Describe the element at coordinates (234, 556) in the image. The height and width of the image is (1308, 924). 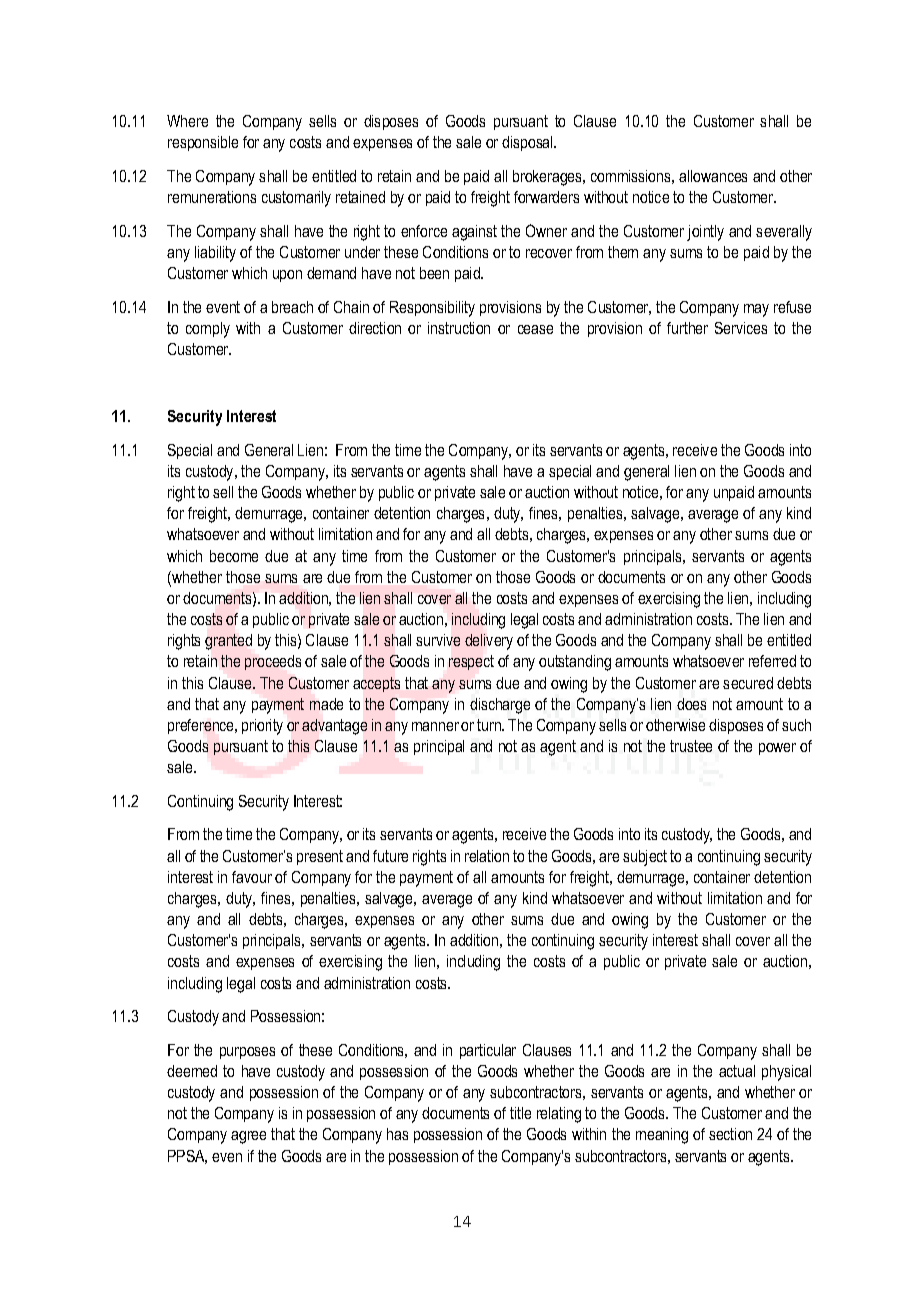
I see `become` at that location.
